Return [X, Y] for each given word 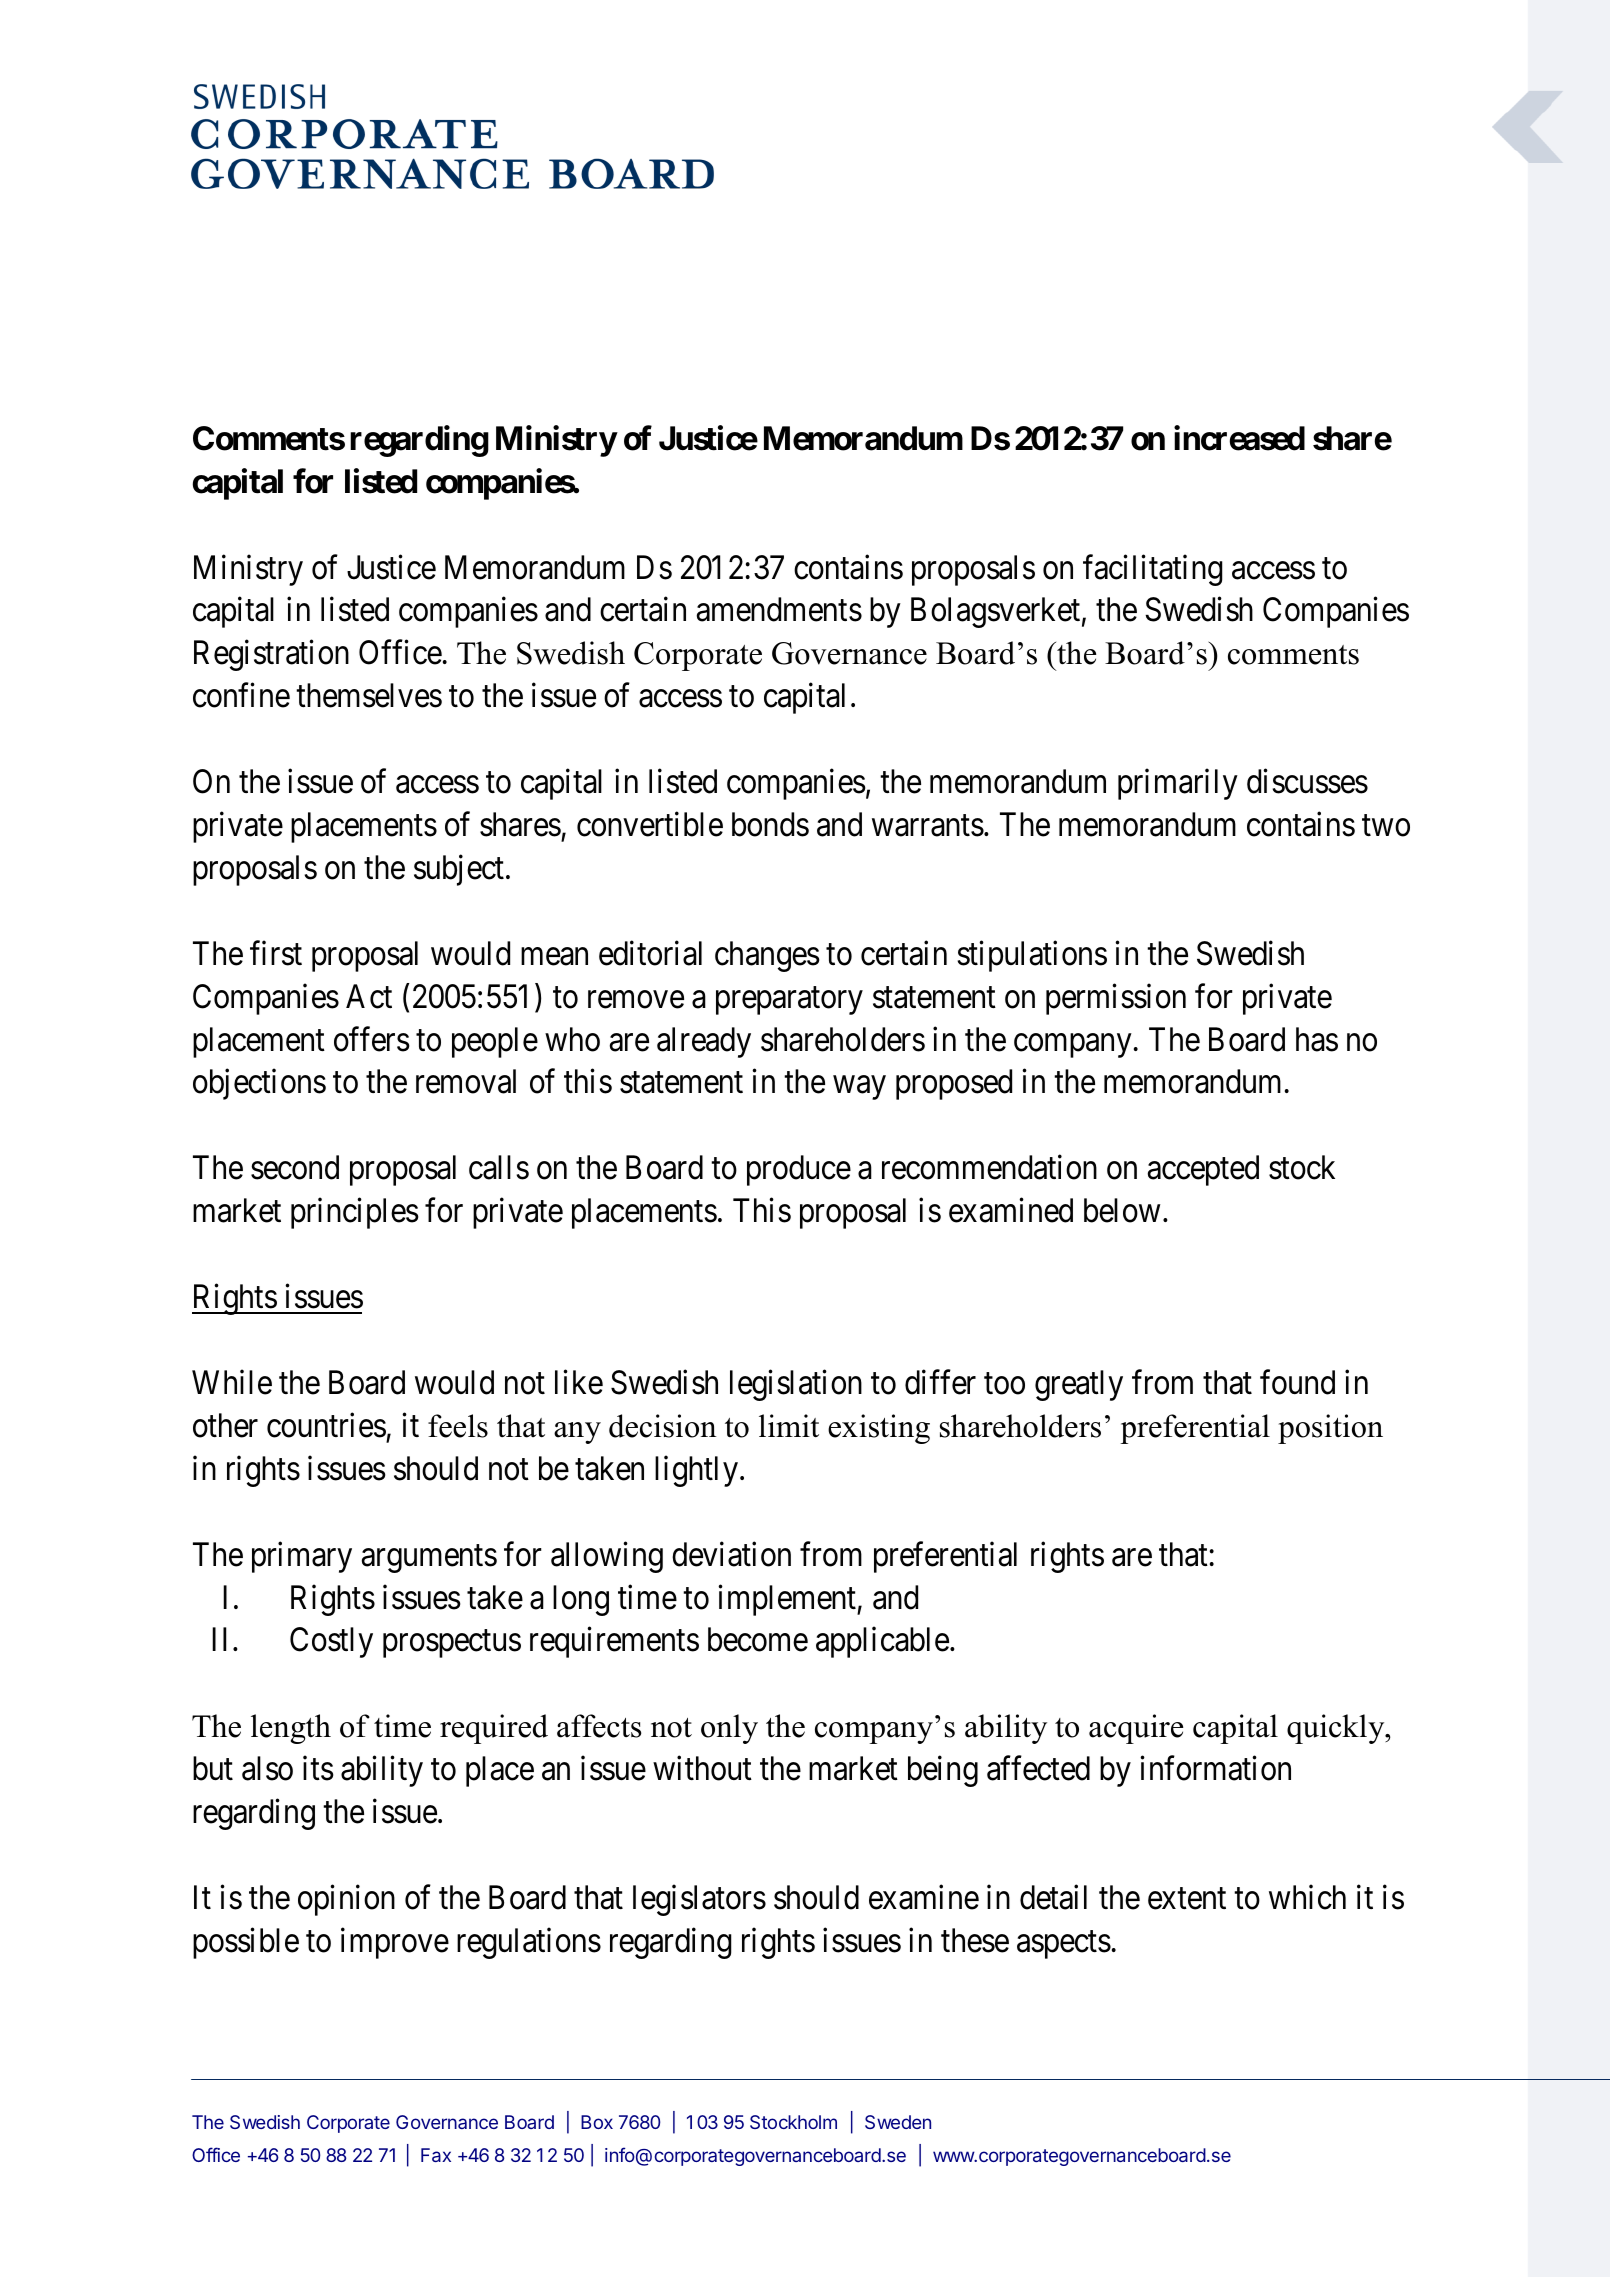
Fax [436, 2155]
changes [767, 956]
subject [459, 870]
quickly [1337, 1729]
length [291, 1729]
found [1297, 1382]
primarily [1178, 784]
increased [1239, 438]
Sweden [898, 2122]
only [729, 1729]
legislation [796, 1385]
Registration [271, 655]
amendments [779, 609]
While [232, 1382]
